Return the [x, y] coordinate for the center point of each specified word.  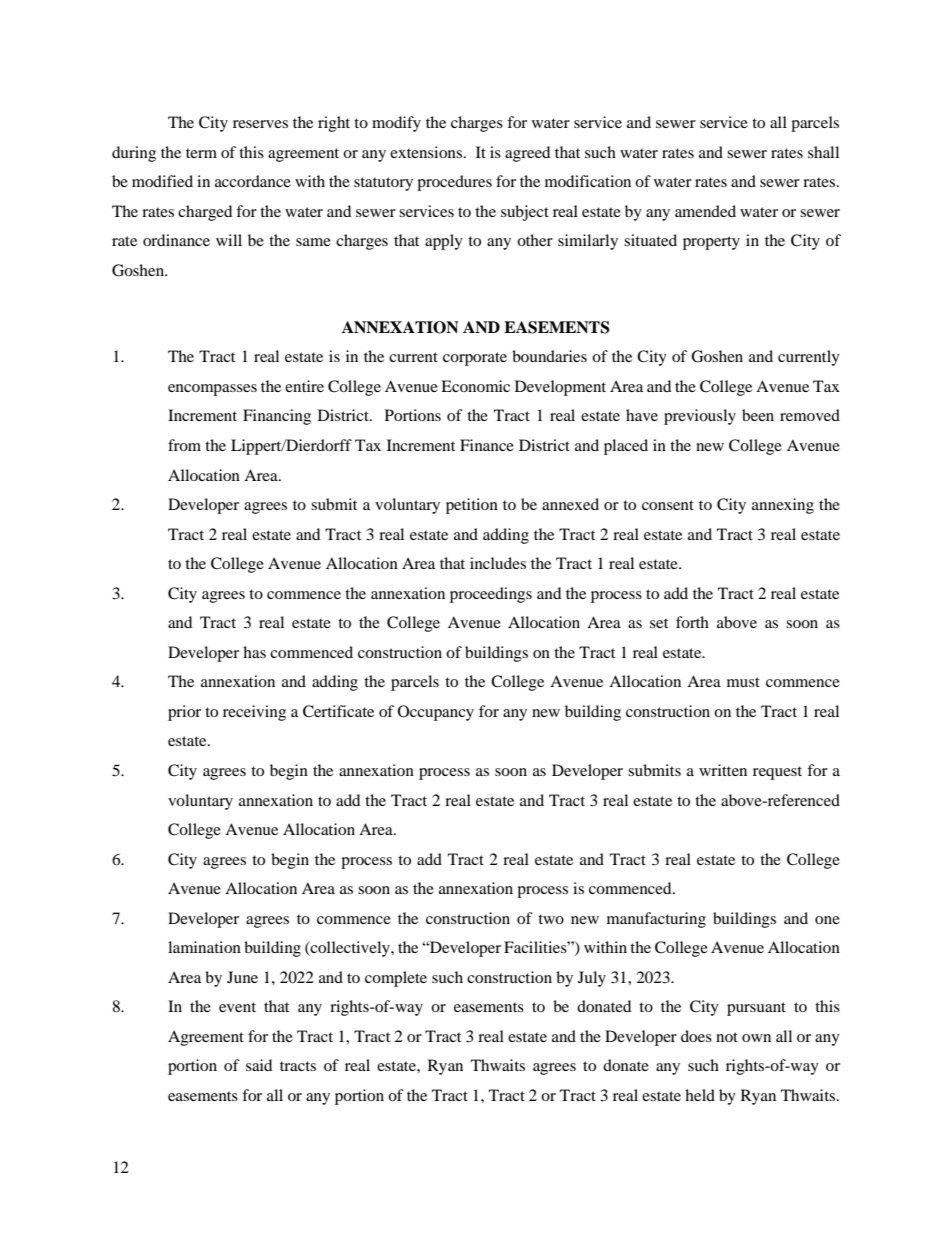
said [259, 1065]
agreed [527, 154]
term [201, 153]
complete [396, 979]
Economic [475, 386]
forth [692, 622]
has [254, 652]
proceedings [491, 595]
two [551, 919]
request [777, 773]
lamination [204, 947]
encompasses [212, 390]
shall [823, 152]
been [758, 415]
